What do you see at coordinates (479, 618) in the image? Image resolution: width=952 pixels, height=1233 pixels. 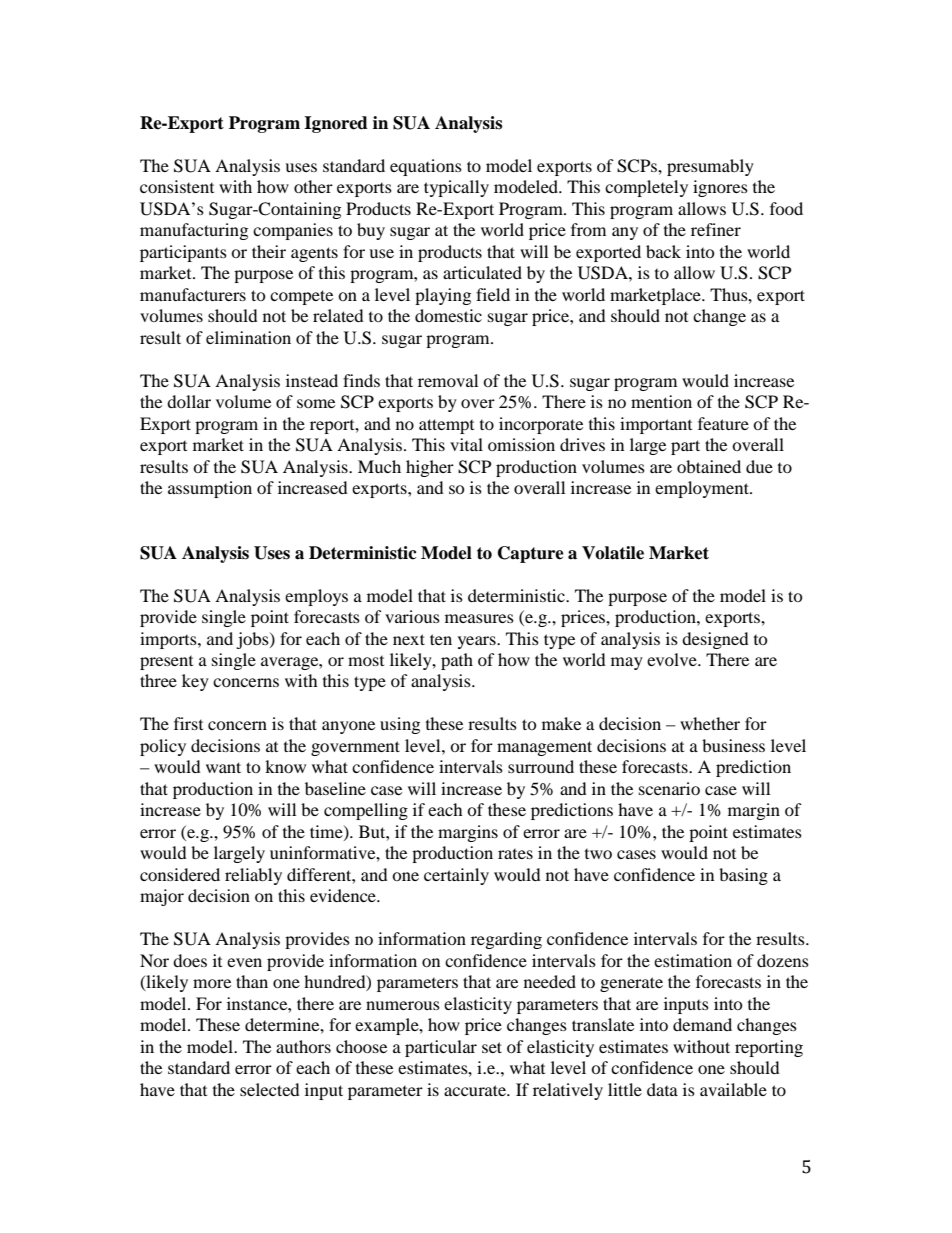 I see `measures` at bounding box center [479, 618].
